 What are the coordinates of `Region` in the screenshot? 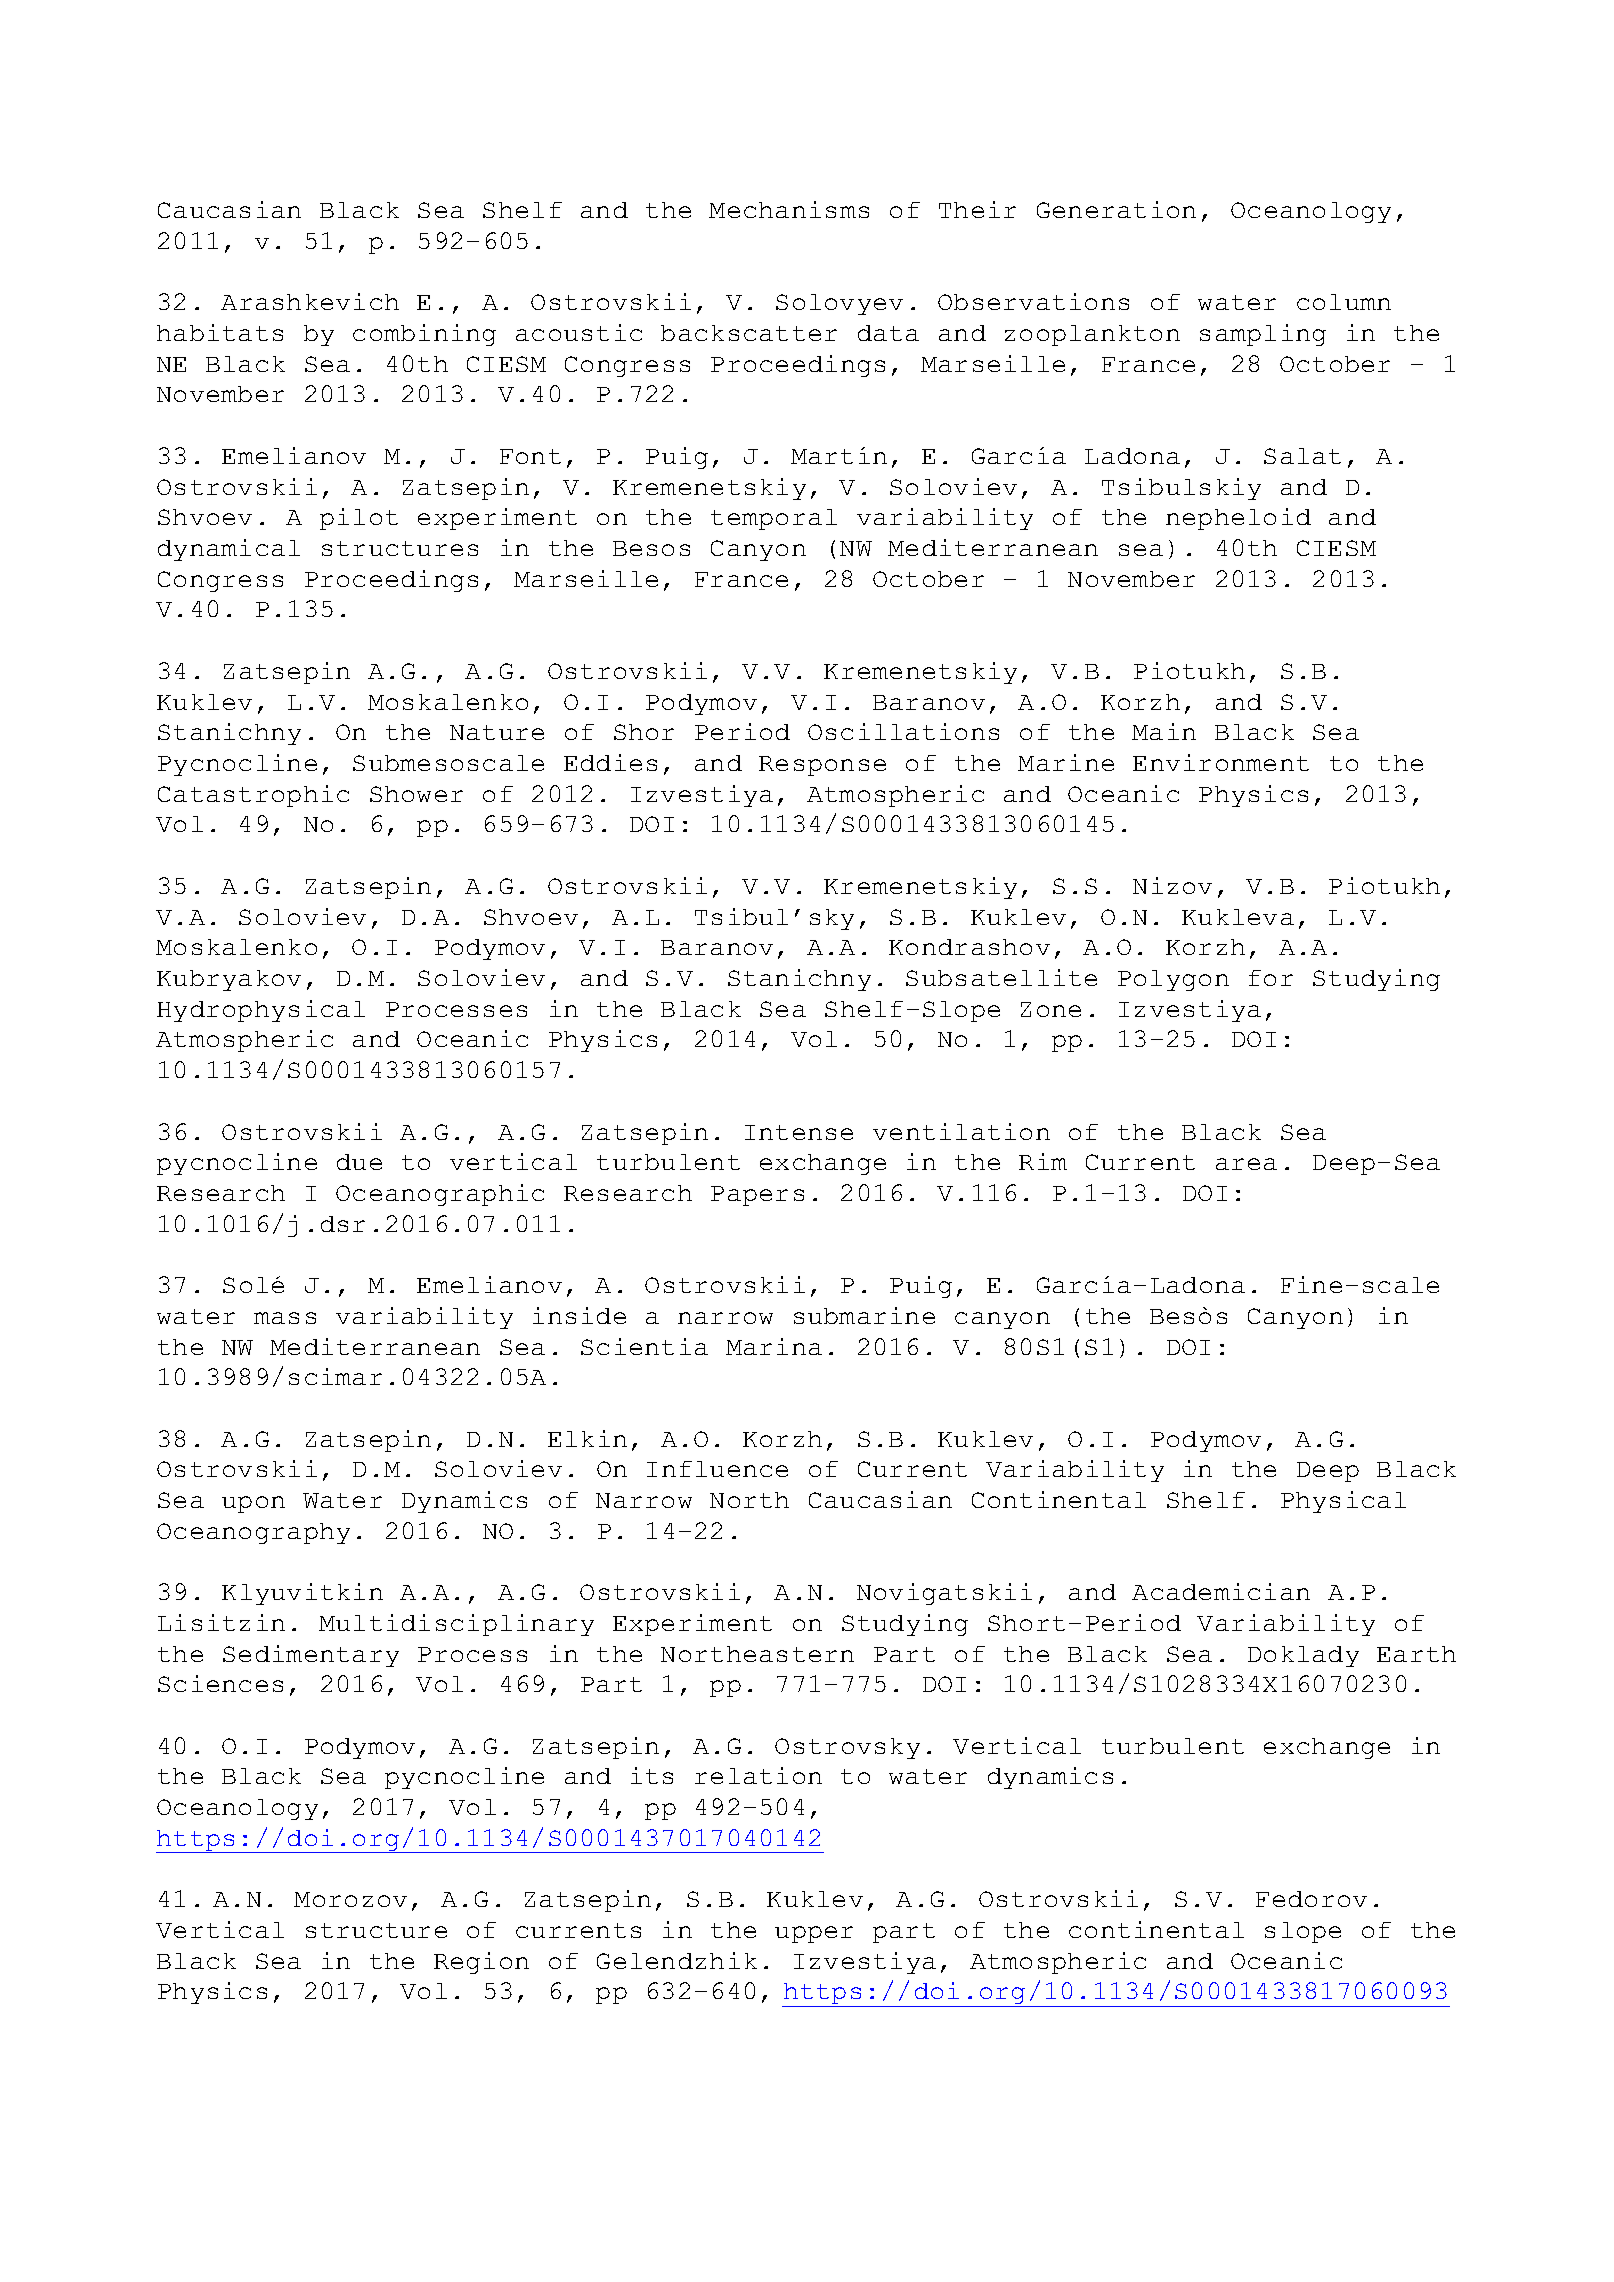 It's located at (481, 1963).
